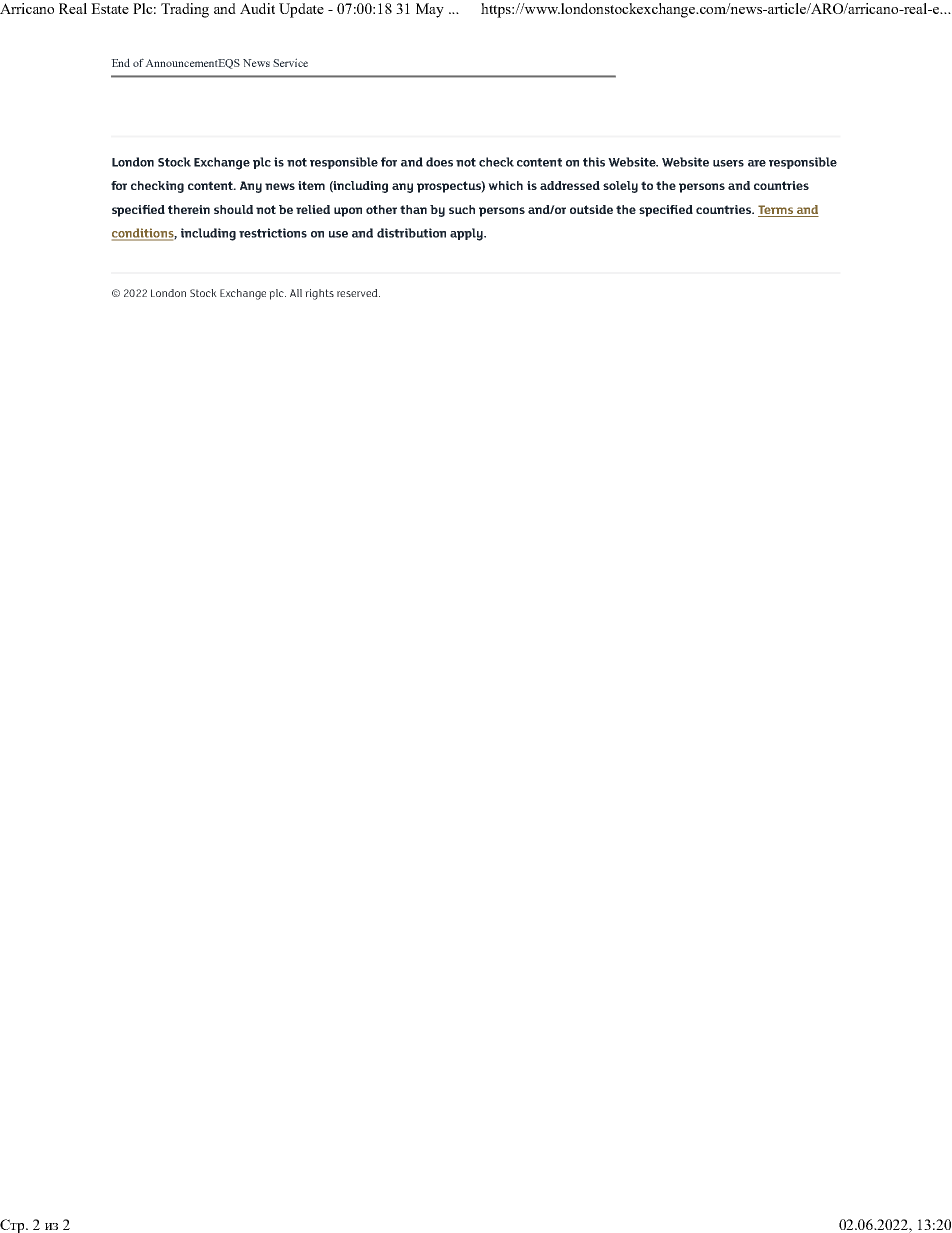 This screenshot has width=952, height=1233. I want to click on May, so click(430, 10).
